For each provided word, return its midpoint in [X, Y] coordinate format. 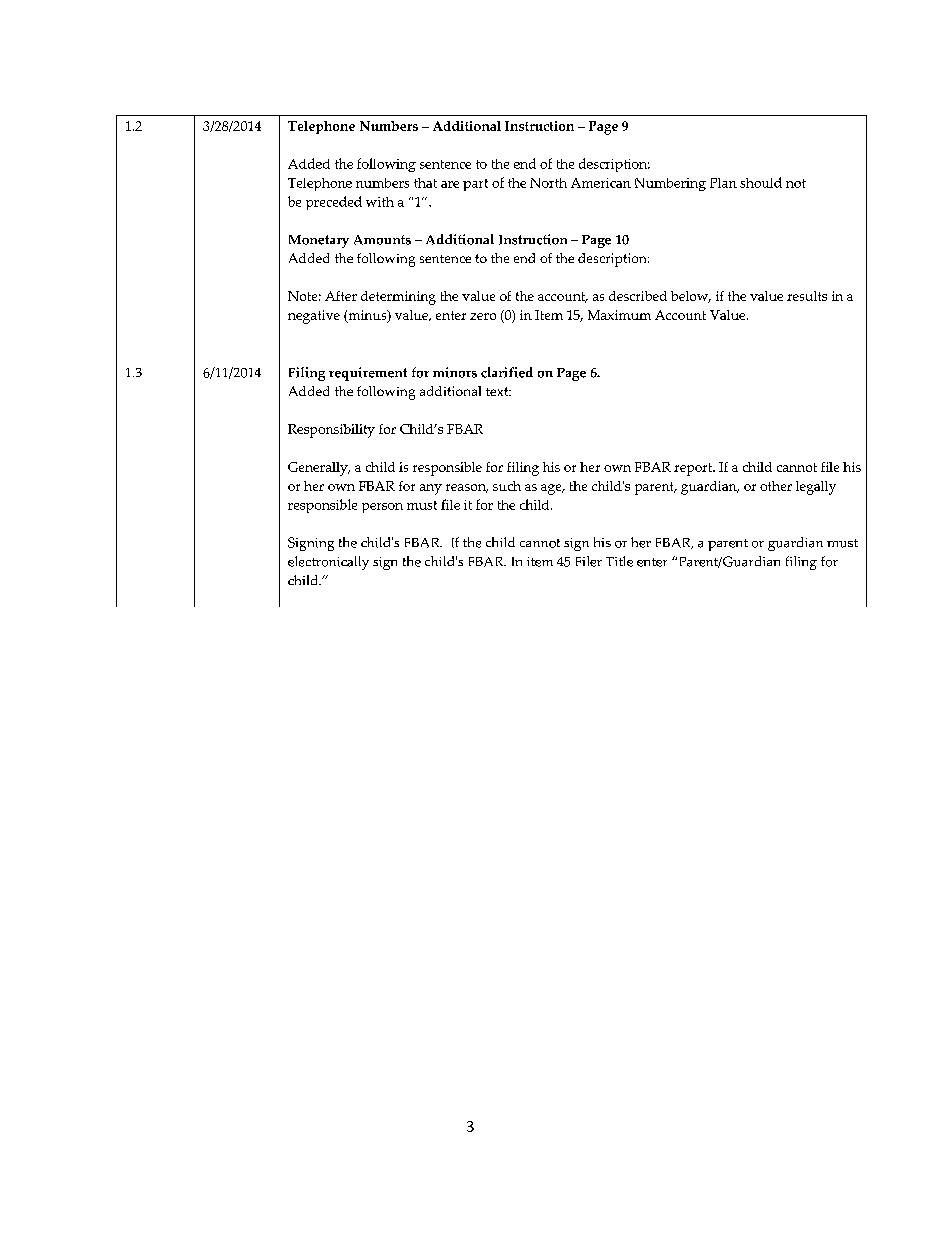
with [380, 202]
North [548, 183]
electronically [328, 563]
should [761, 182]
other [776, 486]
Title [619, 561]
